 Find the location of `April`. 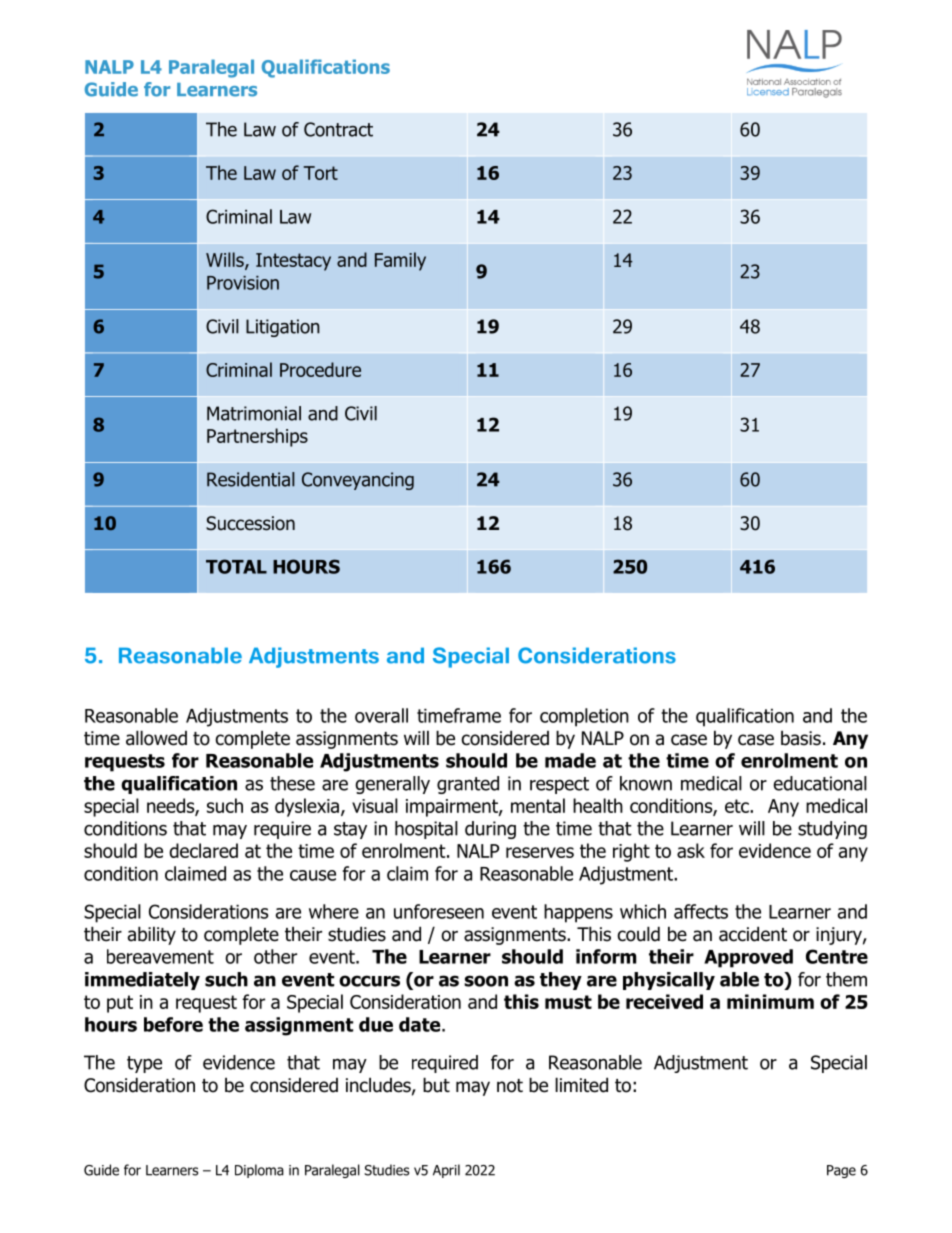

April is located at coordinates (446, 1171).
